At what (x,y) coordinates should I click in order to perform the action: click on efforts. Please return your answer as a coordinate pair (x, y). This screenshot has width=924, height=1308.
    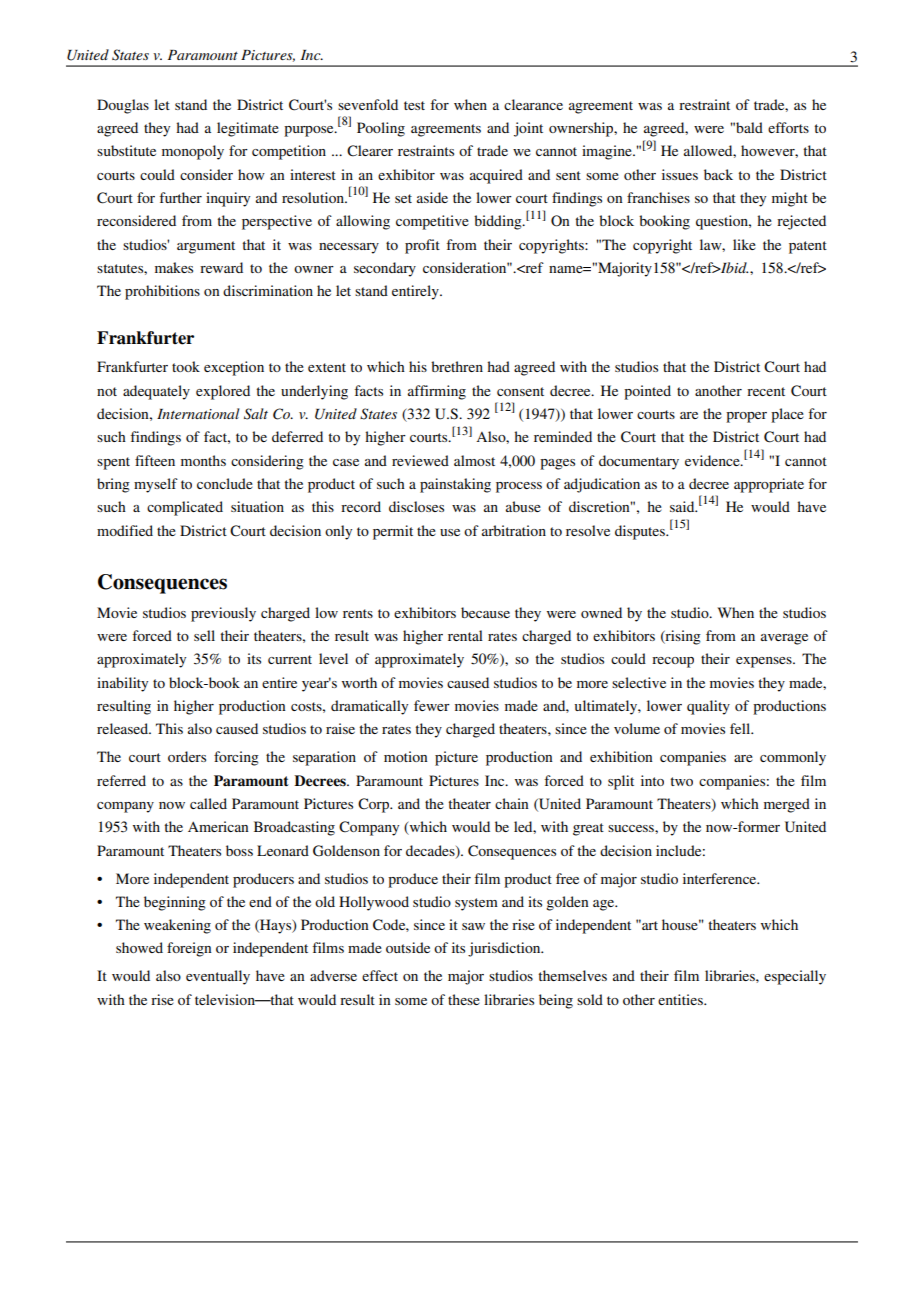
    Looking at the image, I should click on (788, 127).
